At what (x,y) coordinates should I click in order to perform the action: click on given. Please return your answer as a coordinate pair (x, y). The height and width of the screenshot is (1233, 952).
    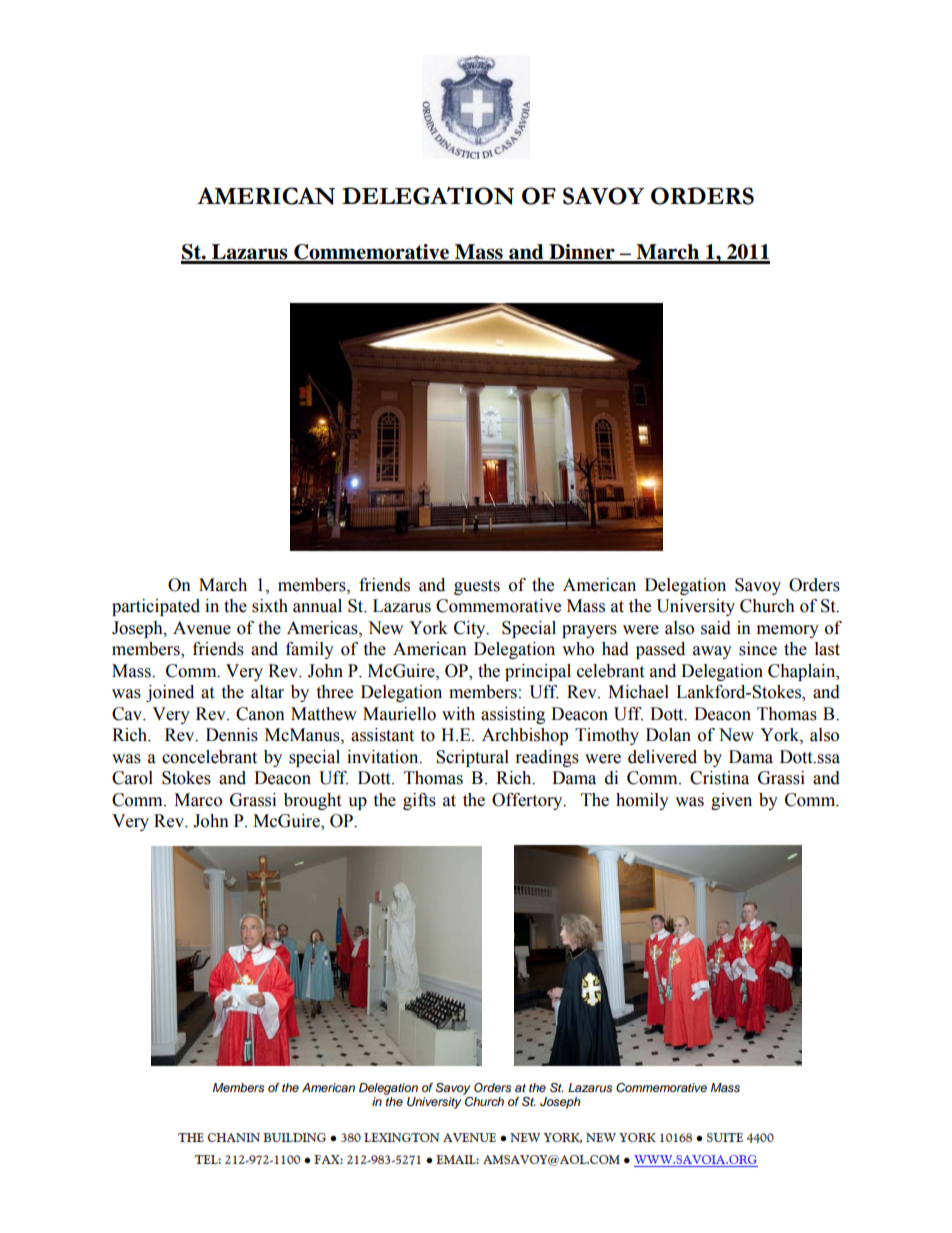
    Looking at the image, I should click on (731, 801).
